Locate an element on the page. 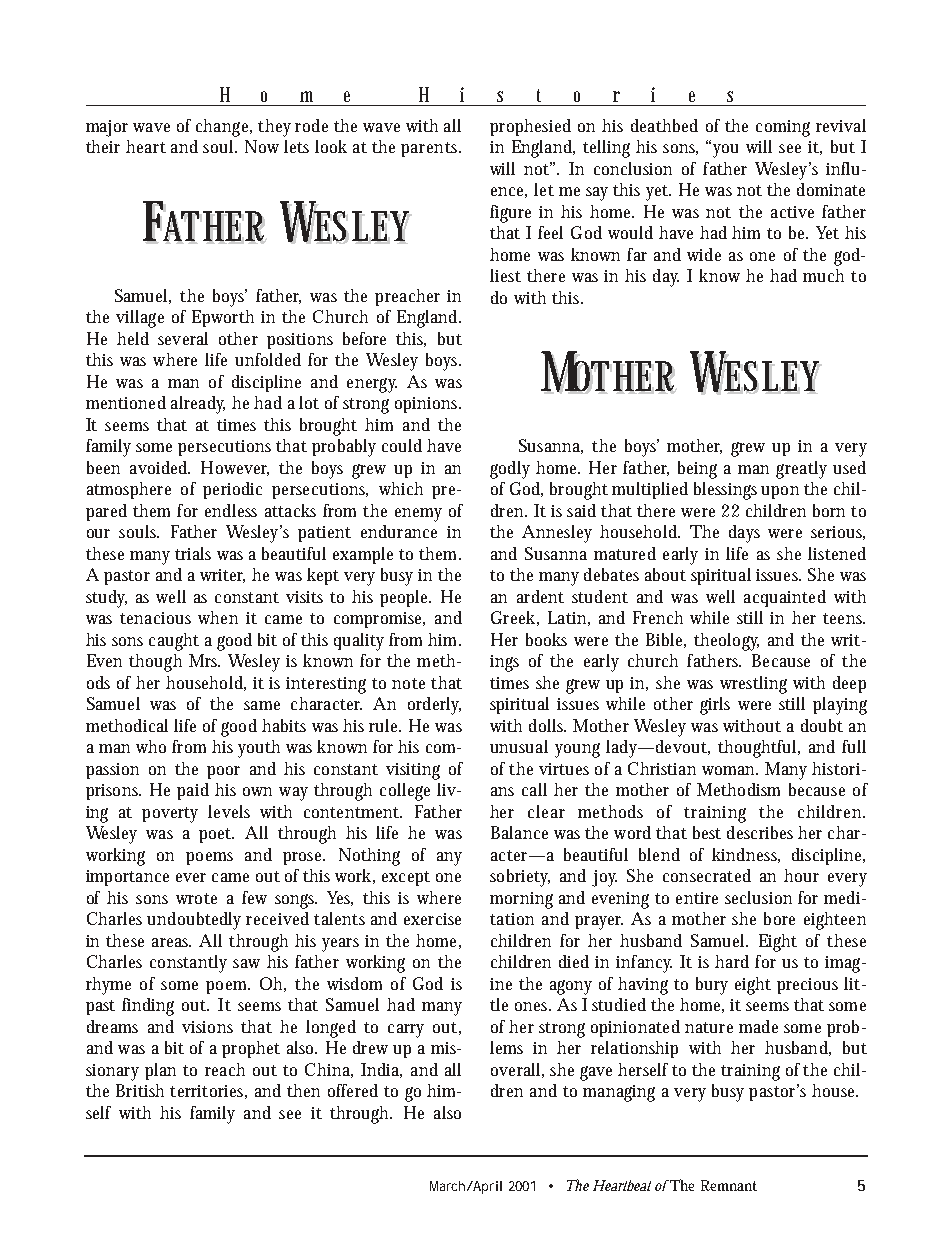 The image size is (952, 1233). Mrs is located at coordinates (204, 660).
